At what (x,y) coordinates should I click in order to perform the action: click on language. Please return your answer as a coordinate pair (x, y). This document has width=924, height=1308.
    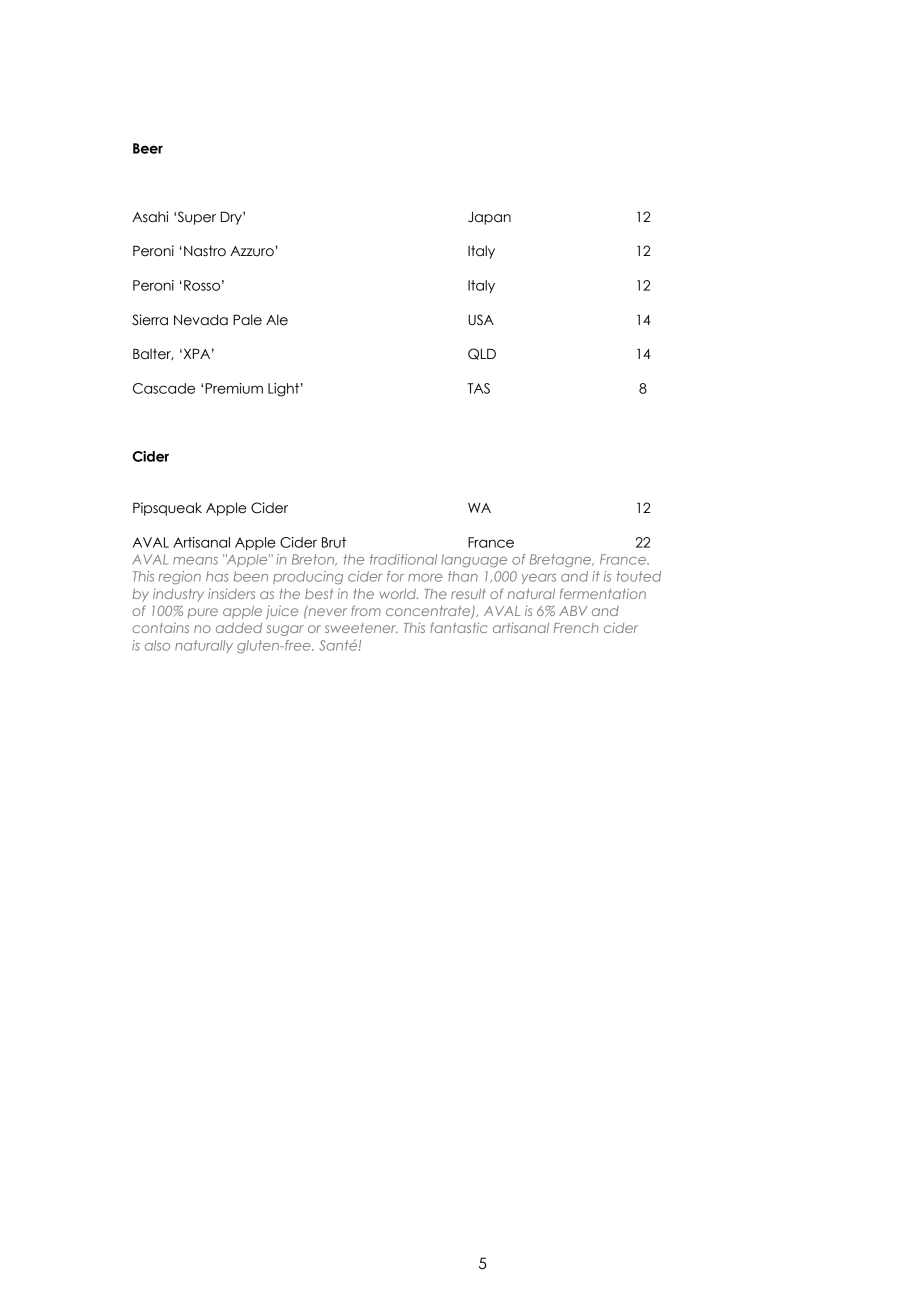
    Looking at the image, I should click on (474, 560).
